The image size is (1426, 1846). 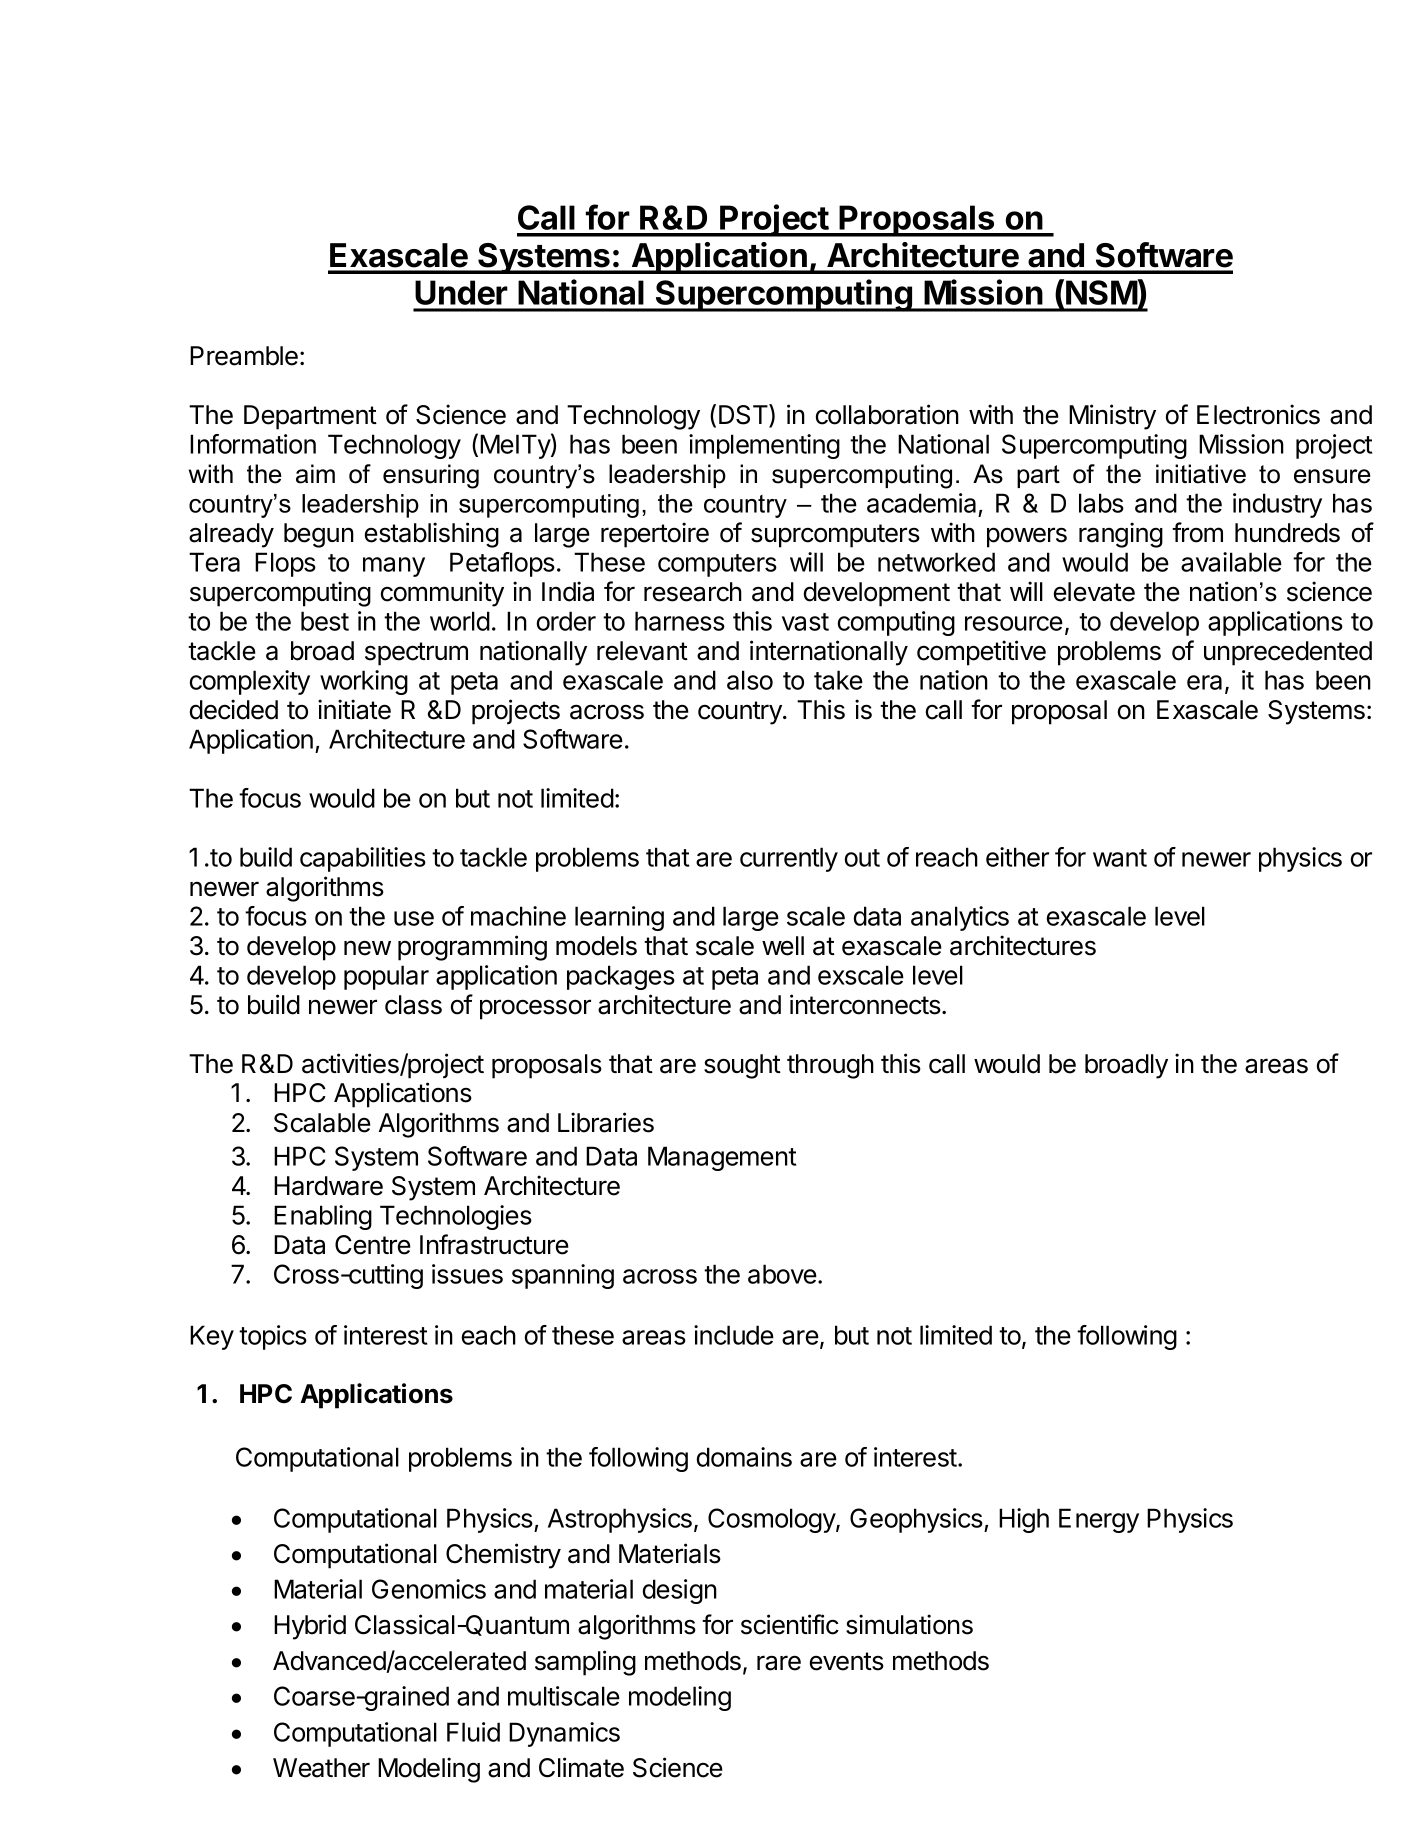 What do you see at coordinates (909, 1624) in the screenshot?
I see `simulations` at bounding box center [909, 1624].
